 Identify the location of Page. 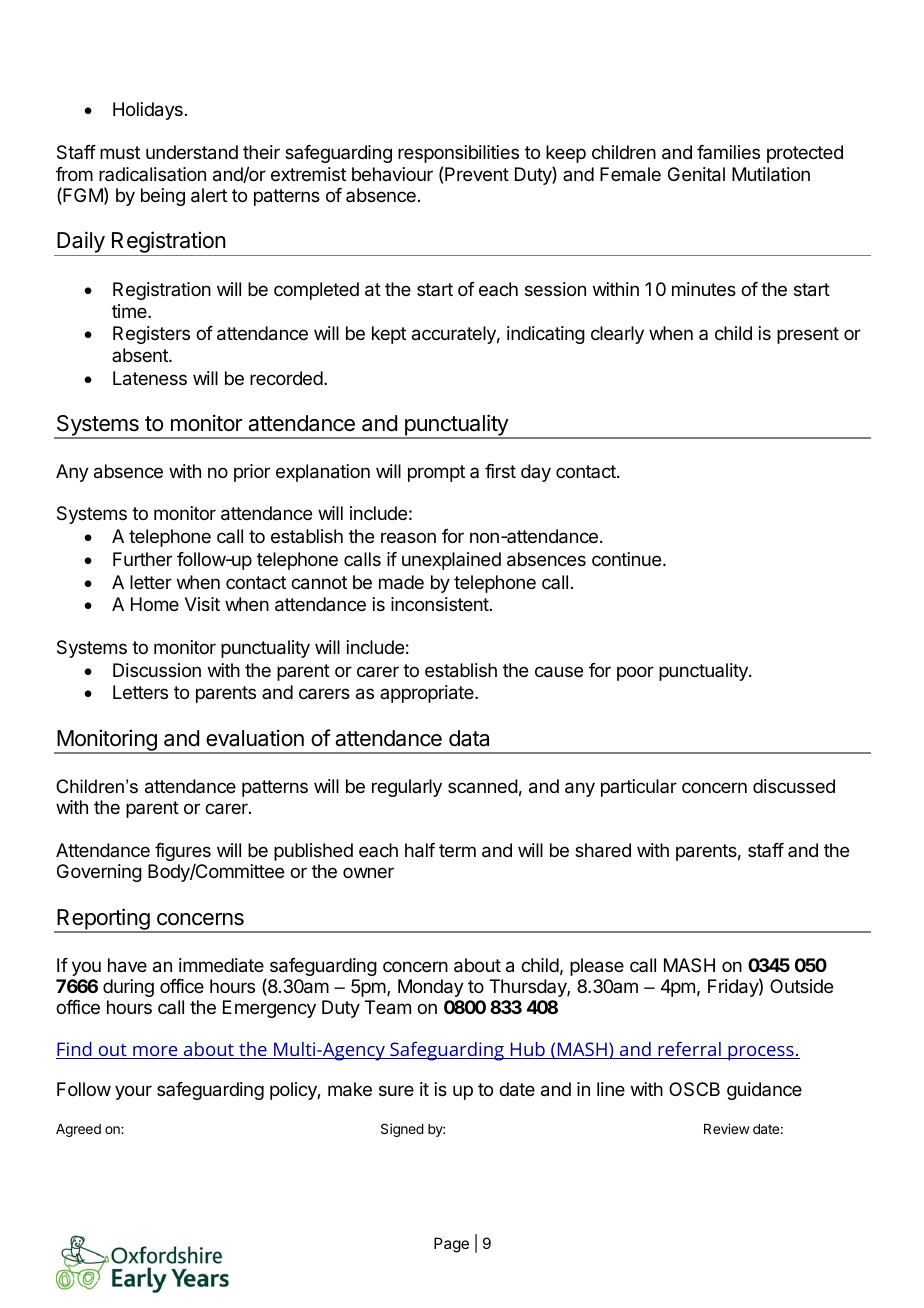
(451, 1245).
